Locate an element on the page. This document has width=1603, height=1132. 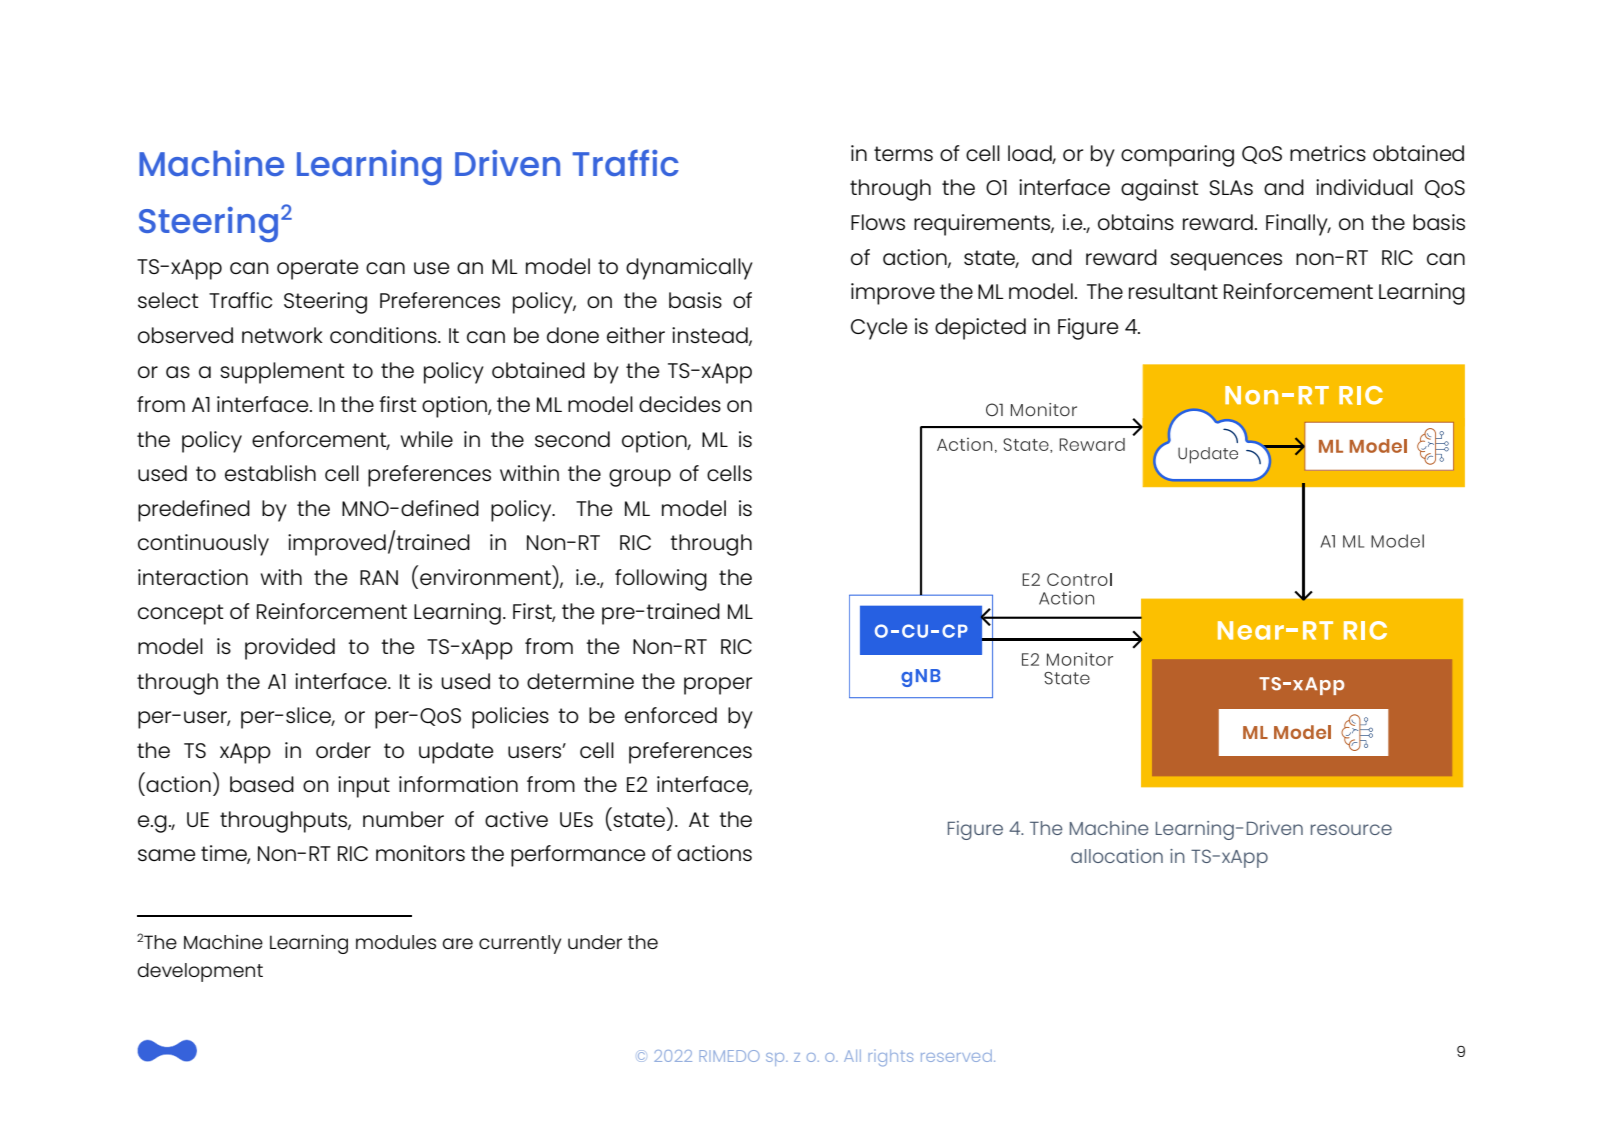
operate is located at coordinates (317, 269).
